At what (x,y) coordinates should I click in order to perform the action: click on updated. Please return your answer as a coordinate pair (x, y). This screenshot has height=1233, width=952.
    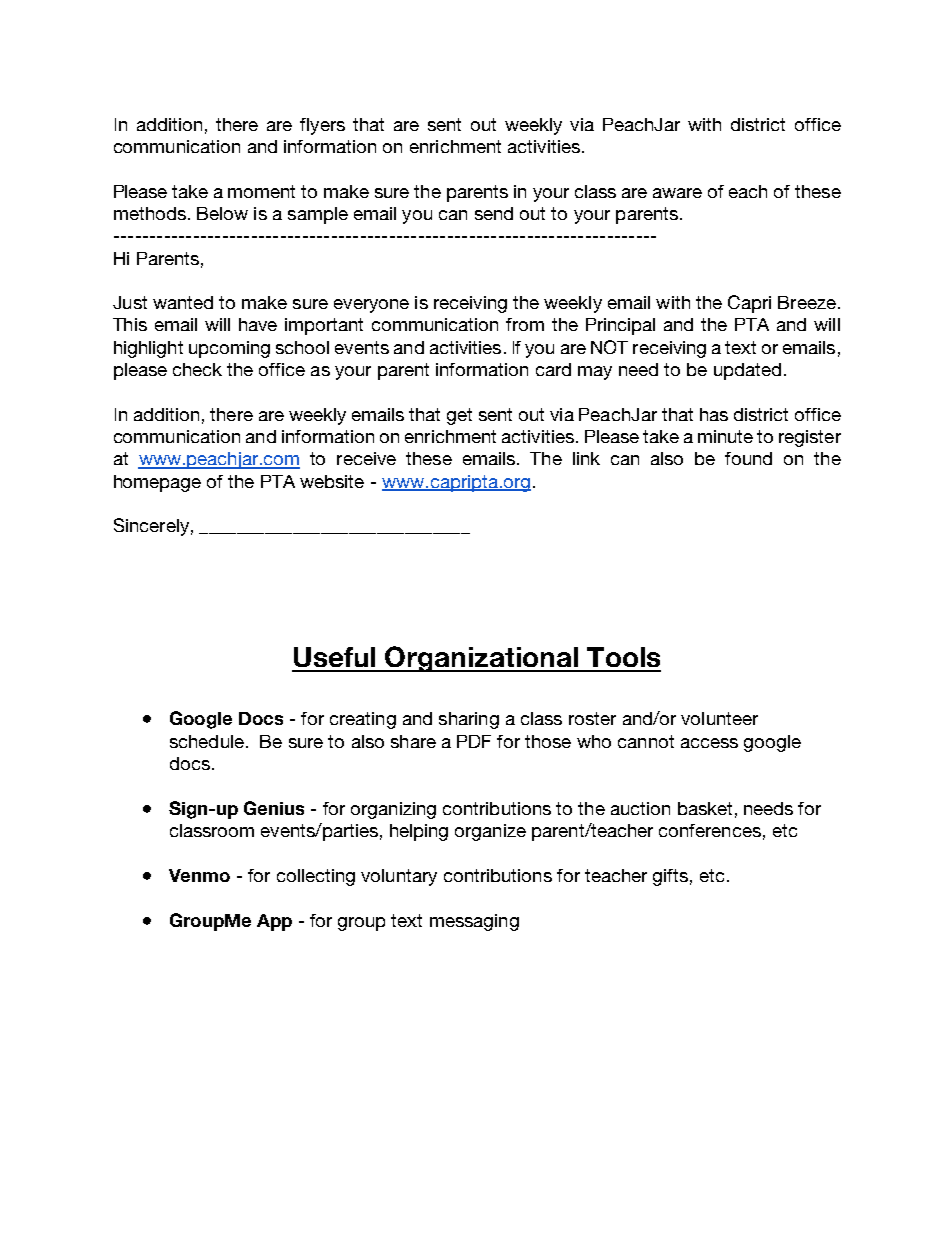
    Looking at the image, I should click on (747, 371).
